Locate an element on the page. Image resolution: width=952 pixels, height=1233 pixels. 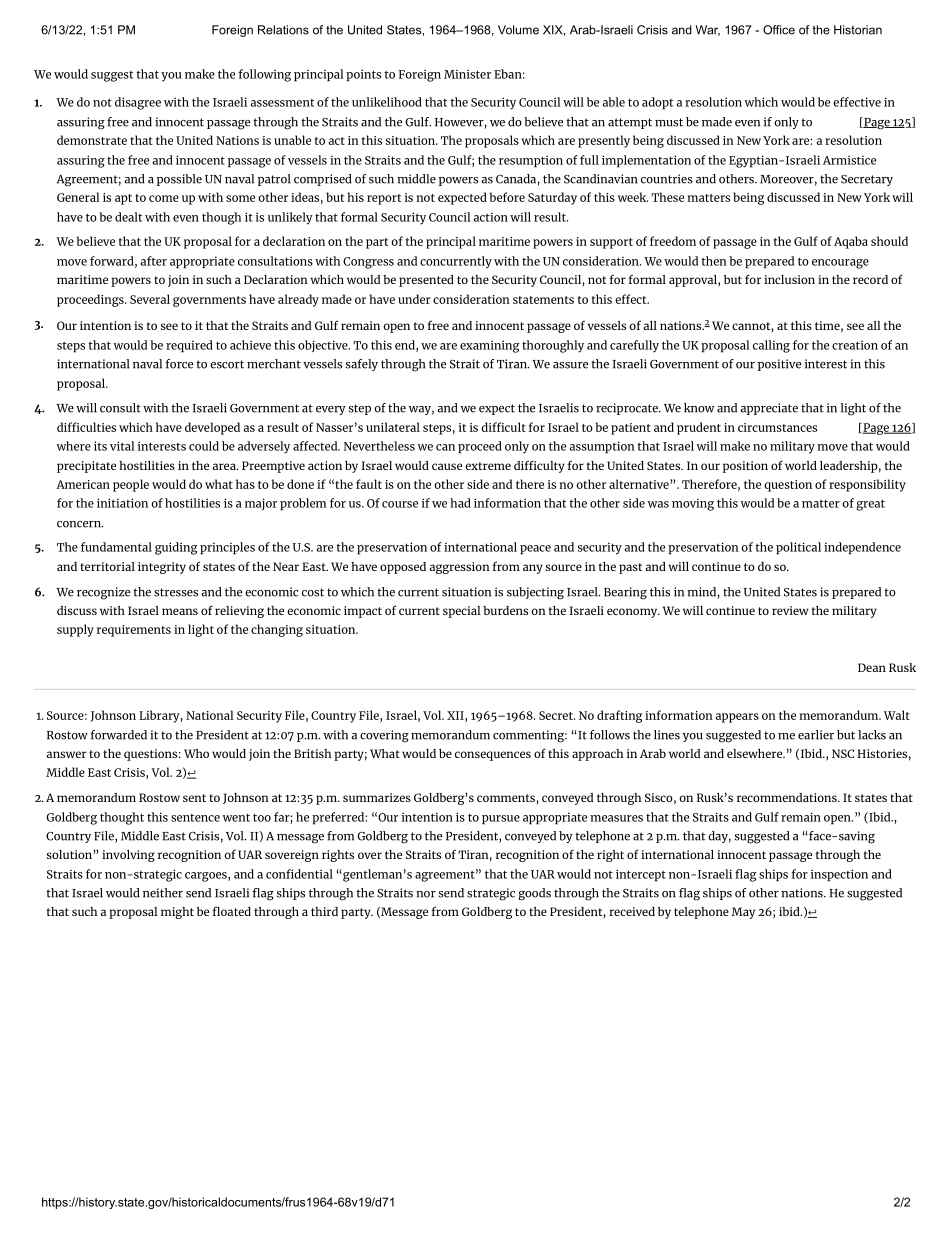
disagree is located at coordinates (138, 103).
